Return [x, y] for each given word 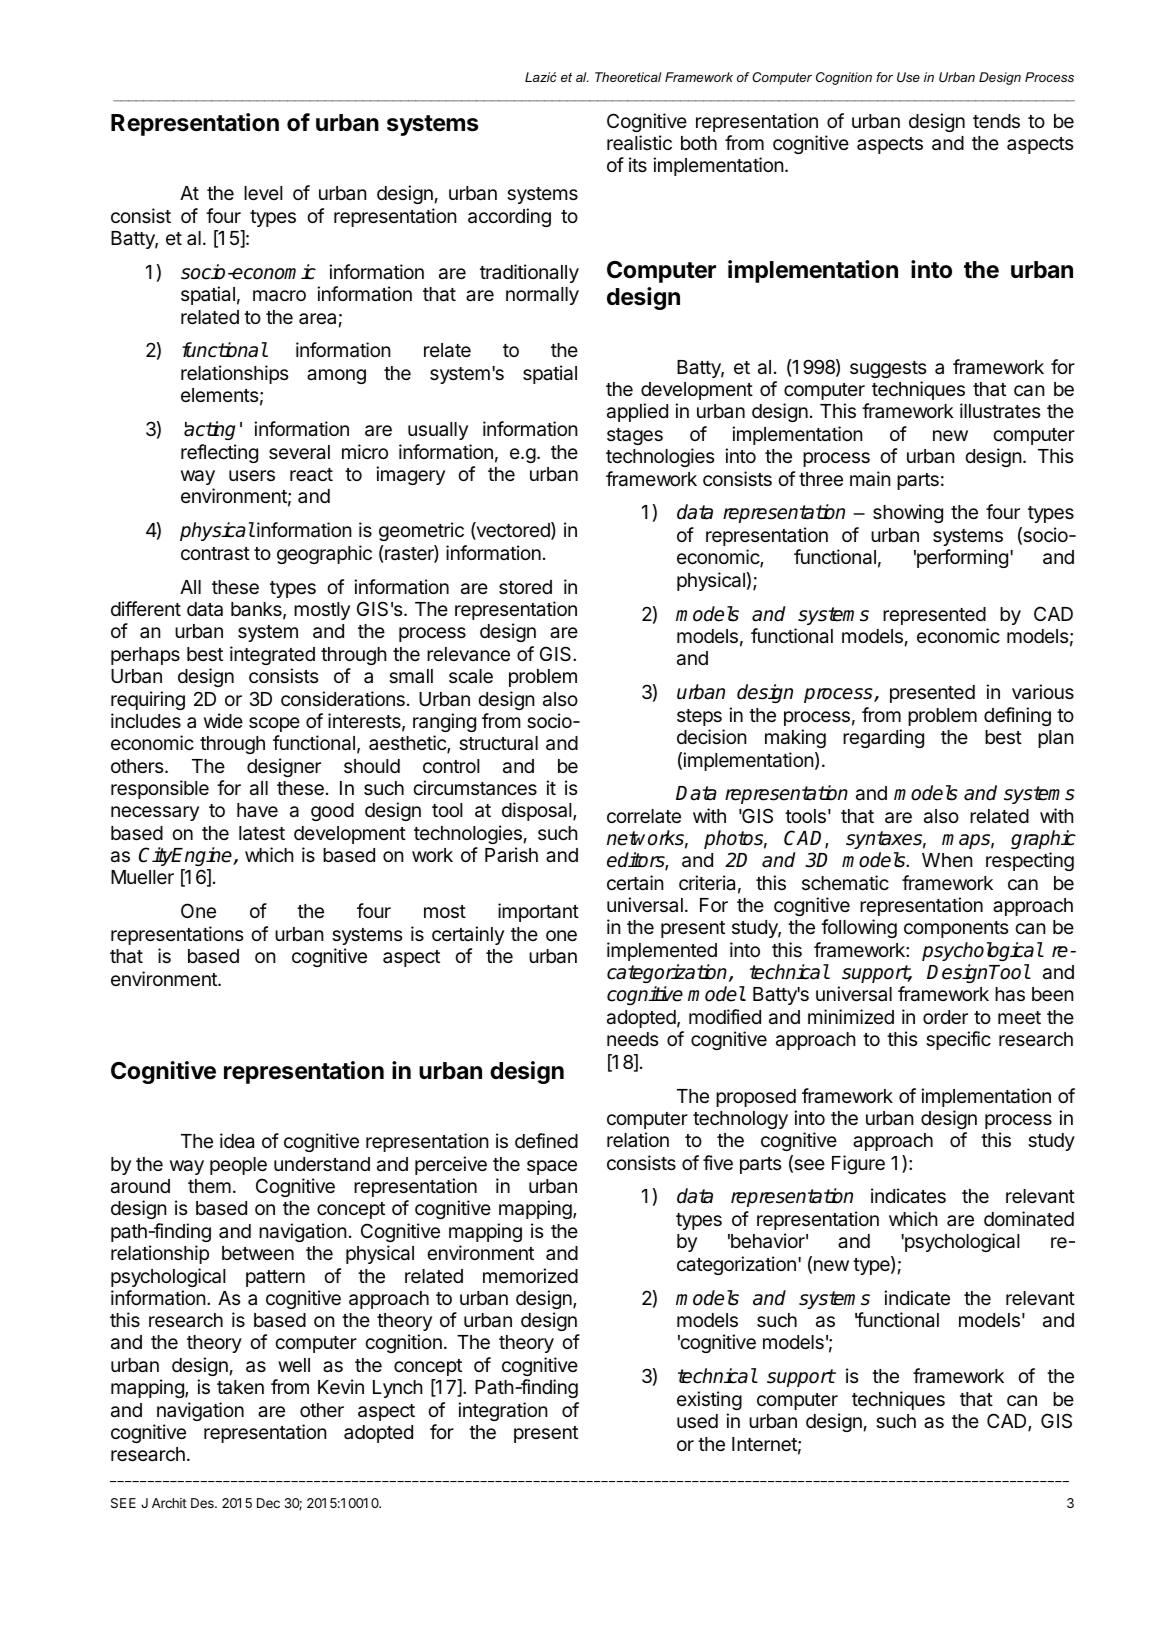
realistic [639, 143]
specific [958, 1040]
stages [635, 436]
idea [237, 1140]
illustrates [1000, 411]
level [263, 193]
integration [503, 1411]
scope [274, 724]
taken [240, 1387]
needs [632, 1039]
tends [996, 121]
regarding [883, 738]
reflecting [219, 453]
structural [498, 743]
